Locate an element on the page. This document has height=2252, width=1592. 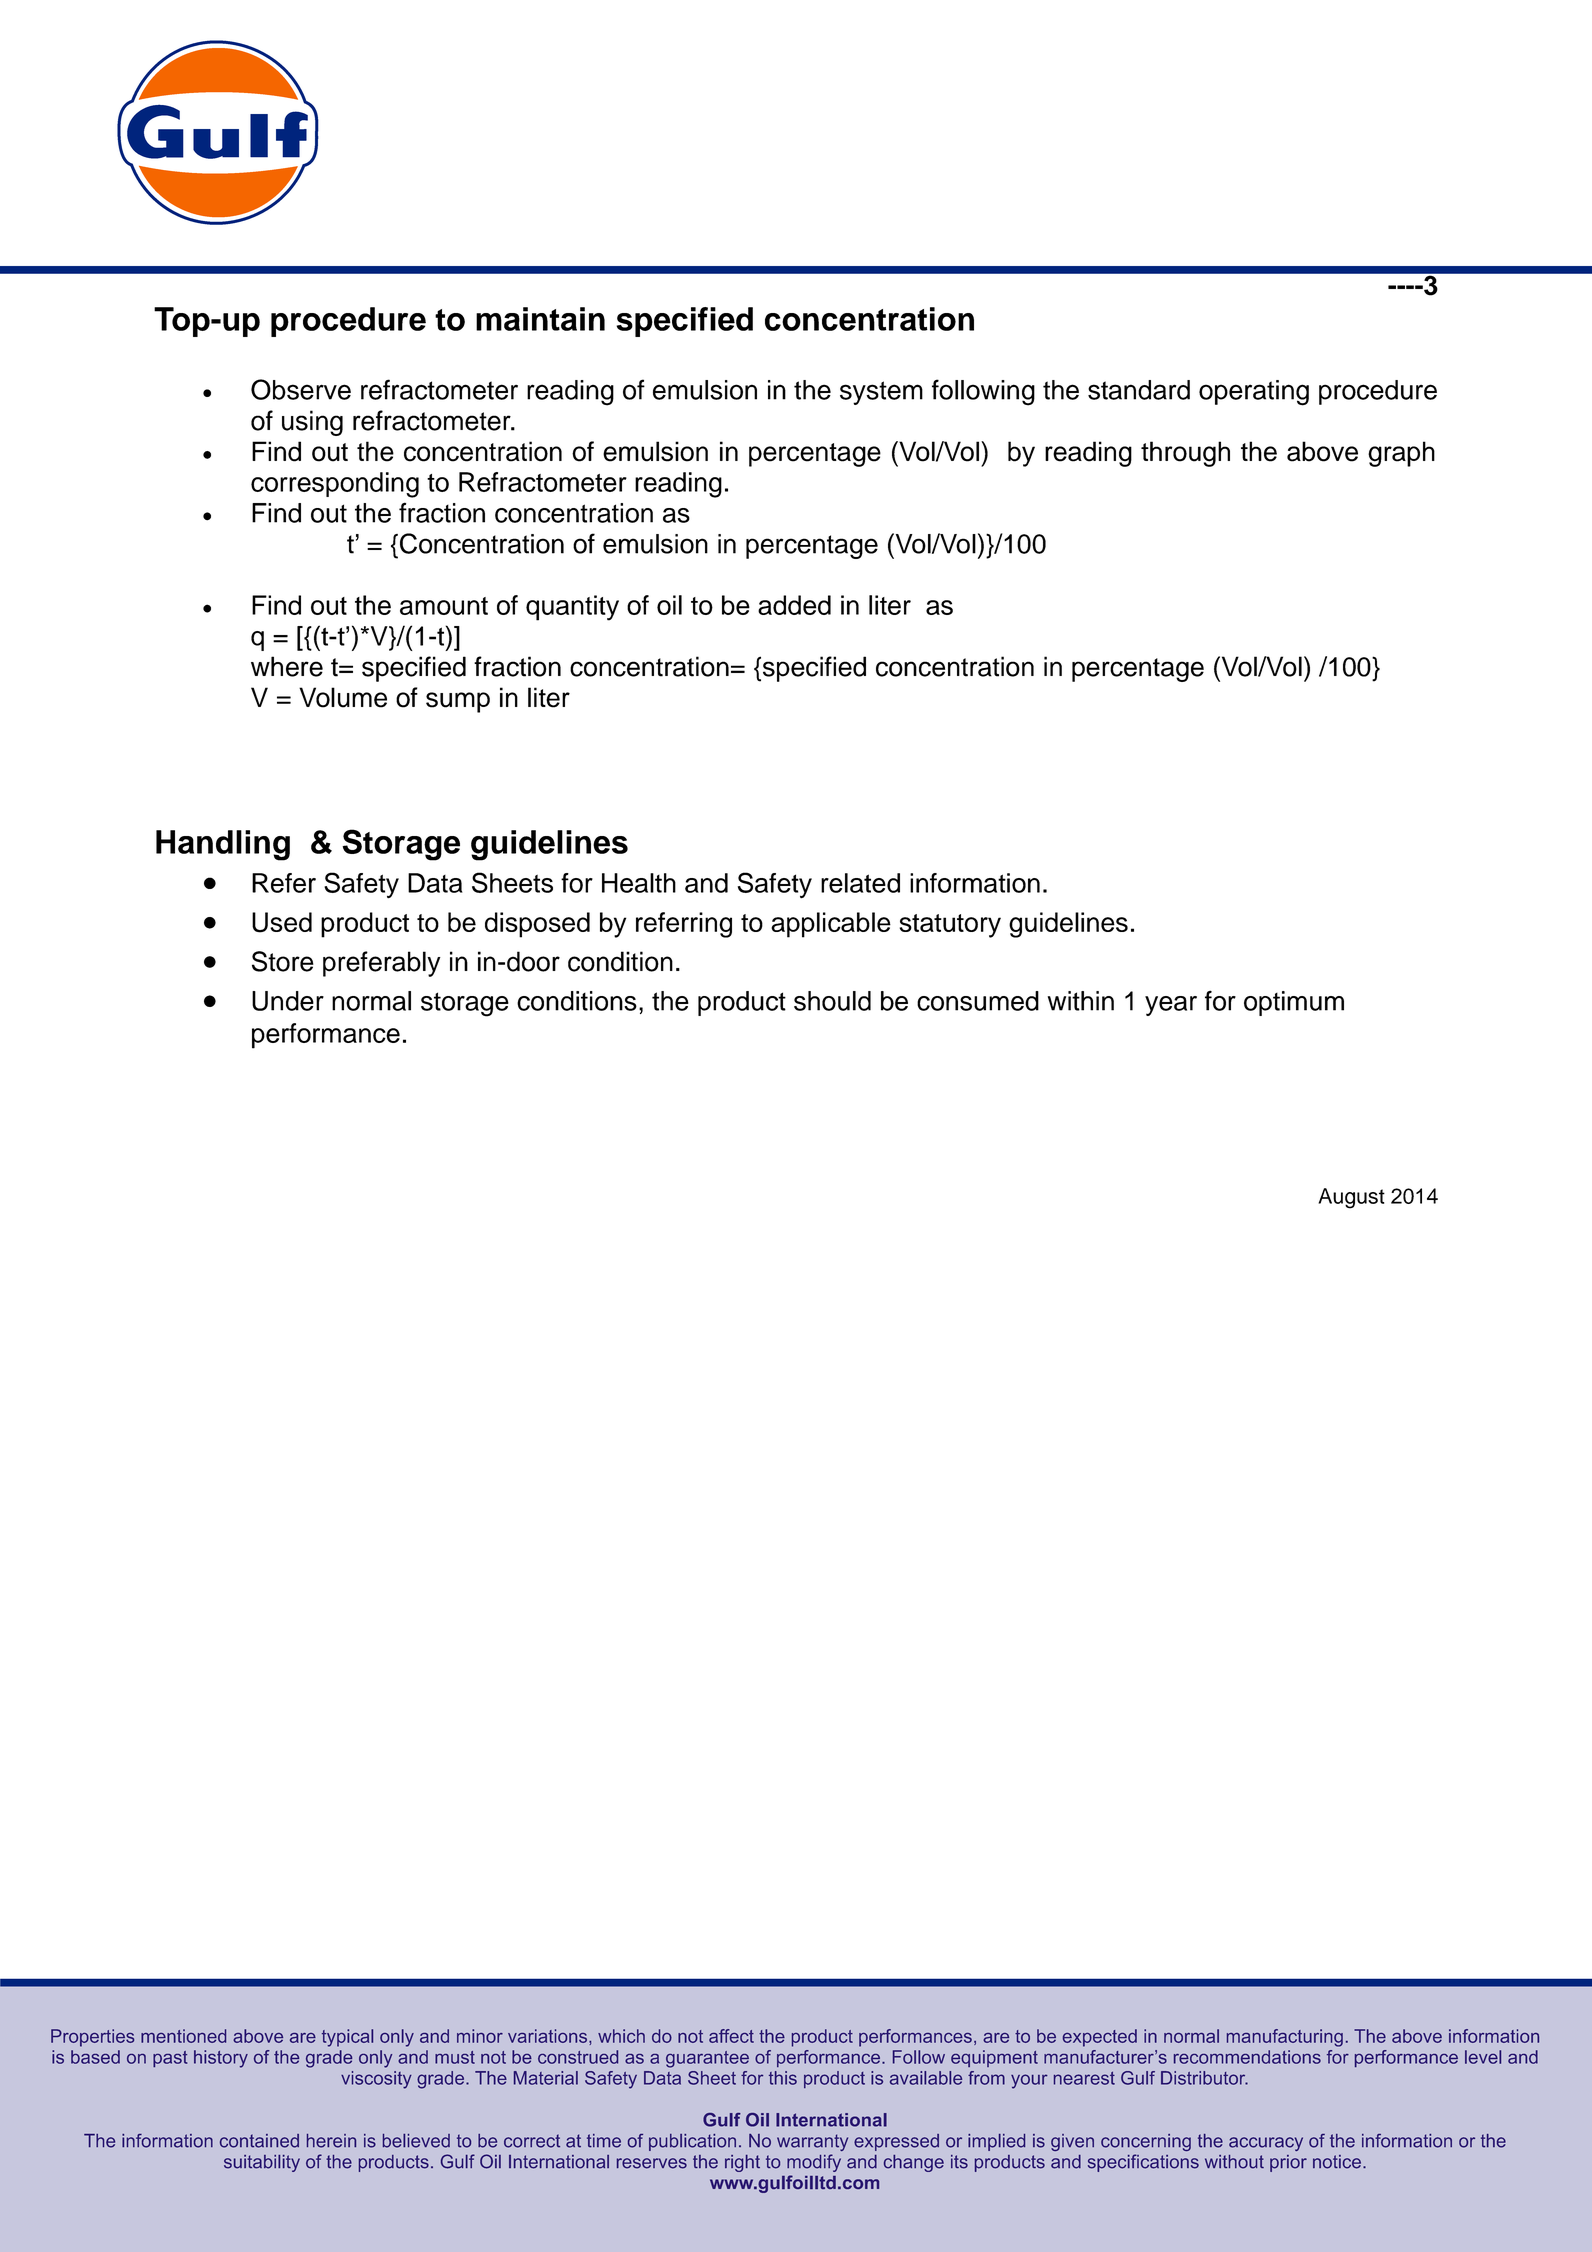
amount is located at coordinates (444, 606).
